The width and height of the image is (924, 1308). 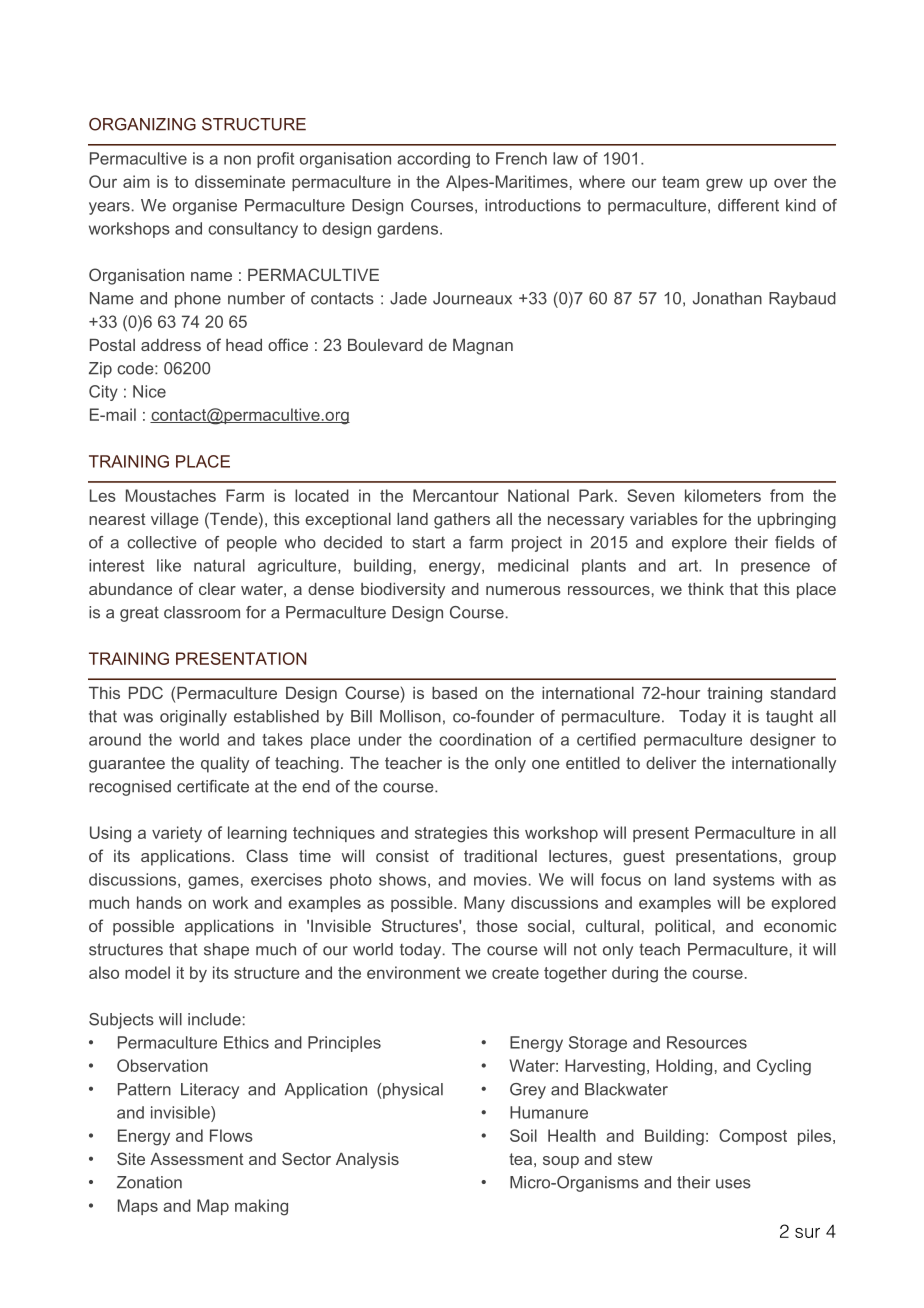 What do you see at coordinates (177, 834) in the image?
I see `variety` at bounding box center [177, 834].
